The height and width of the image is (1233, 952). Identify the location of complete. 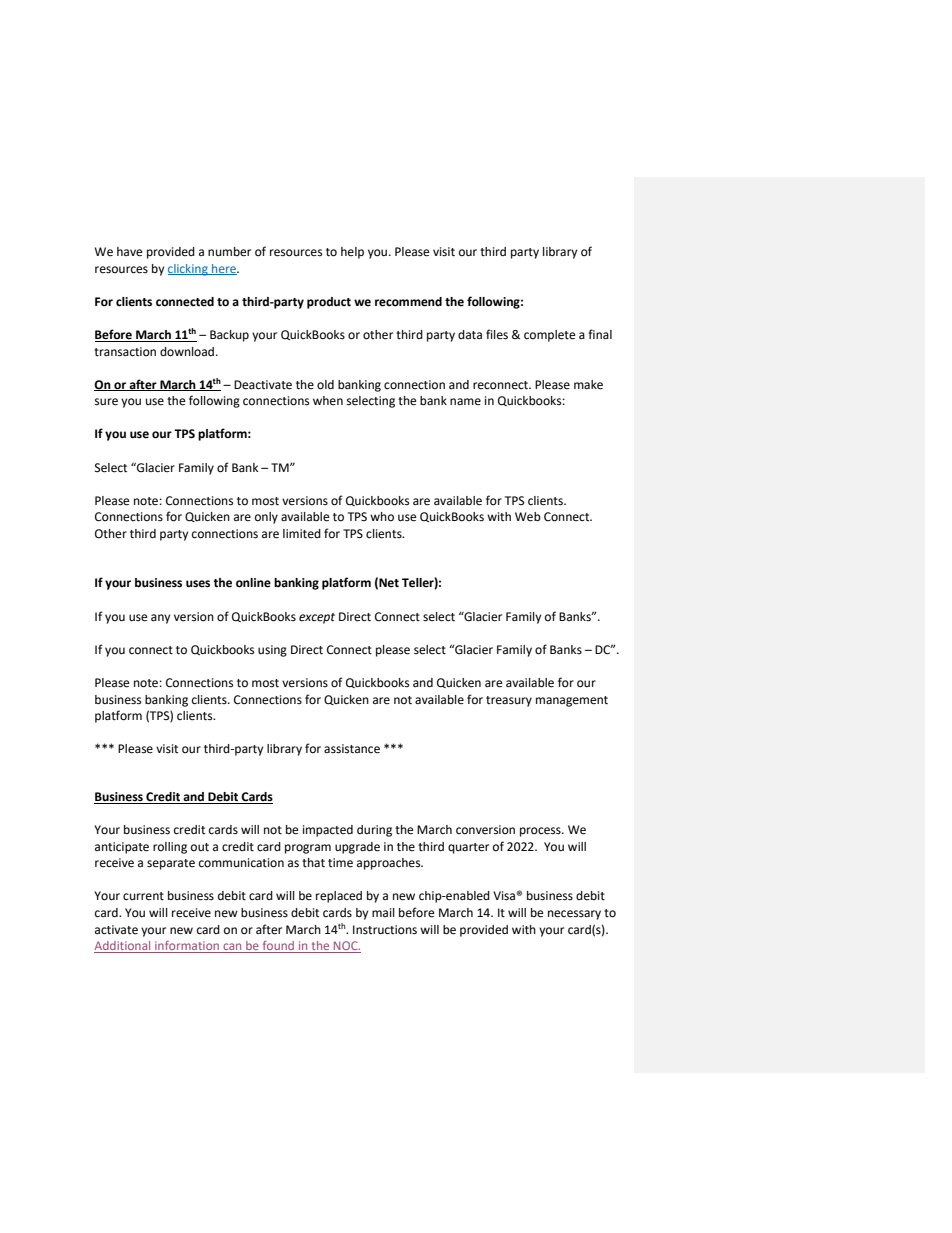
(549, 336).
